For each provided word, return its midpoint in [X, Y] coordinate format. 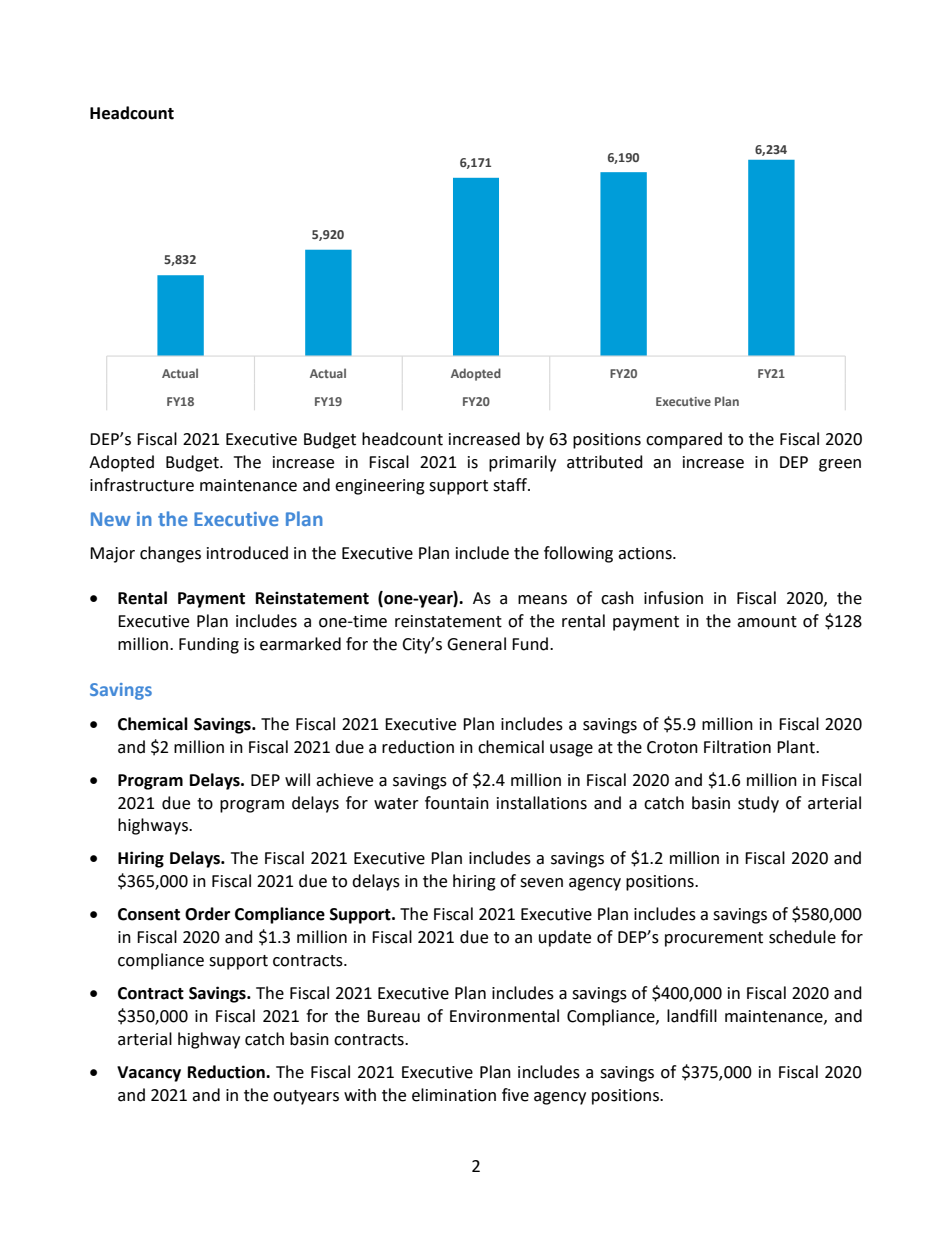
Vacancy [149, 1074]
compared [684, 440]
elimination [454, 1095]
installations [542, 803]
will [297, 779]
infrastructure [142, 485]
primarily [522, 463]
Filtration [737, 747]
